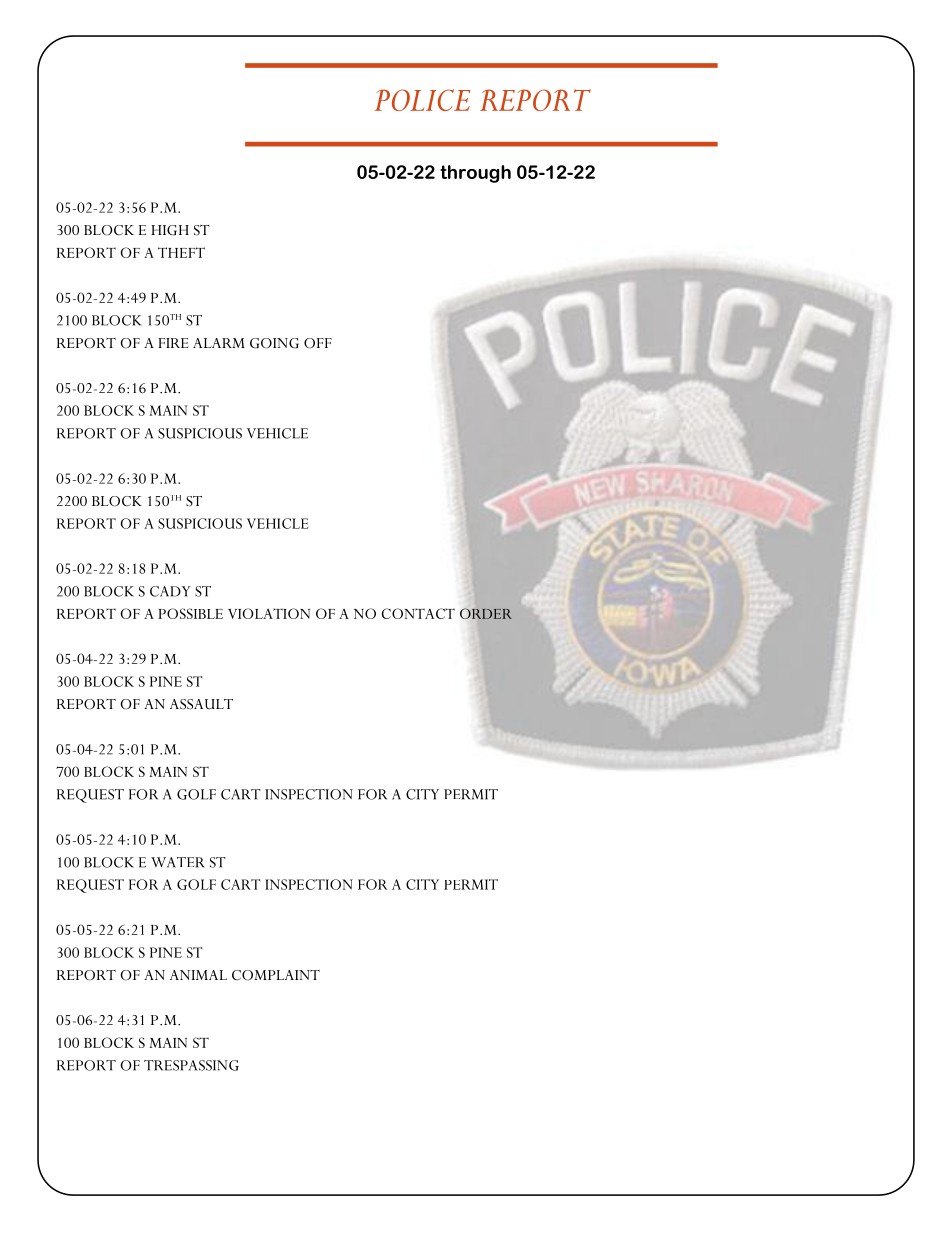 This image has height=1233, width=952. What do you see at coordinates (418, 613) in the image?
I see `CONTACT` at bounding box center [418, 613].
